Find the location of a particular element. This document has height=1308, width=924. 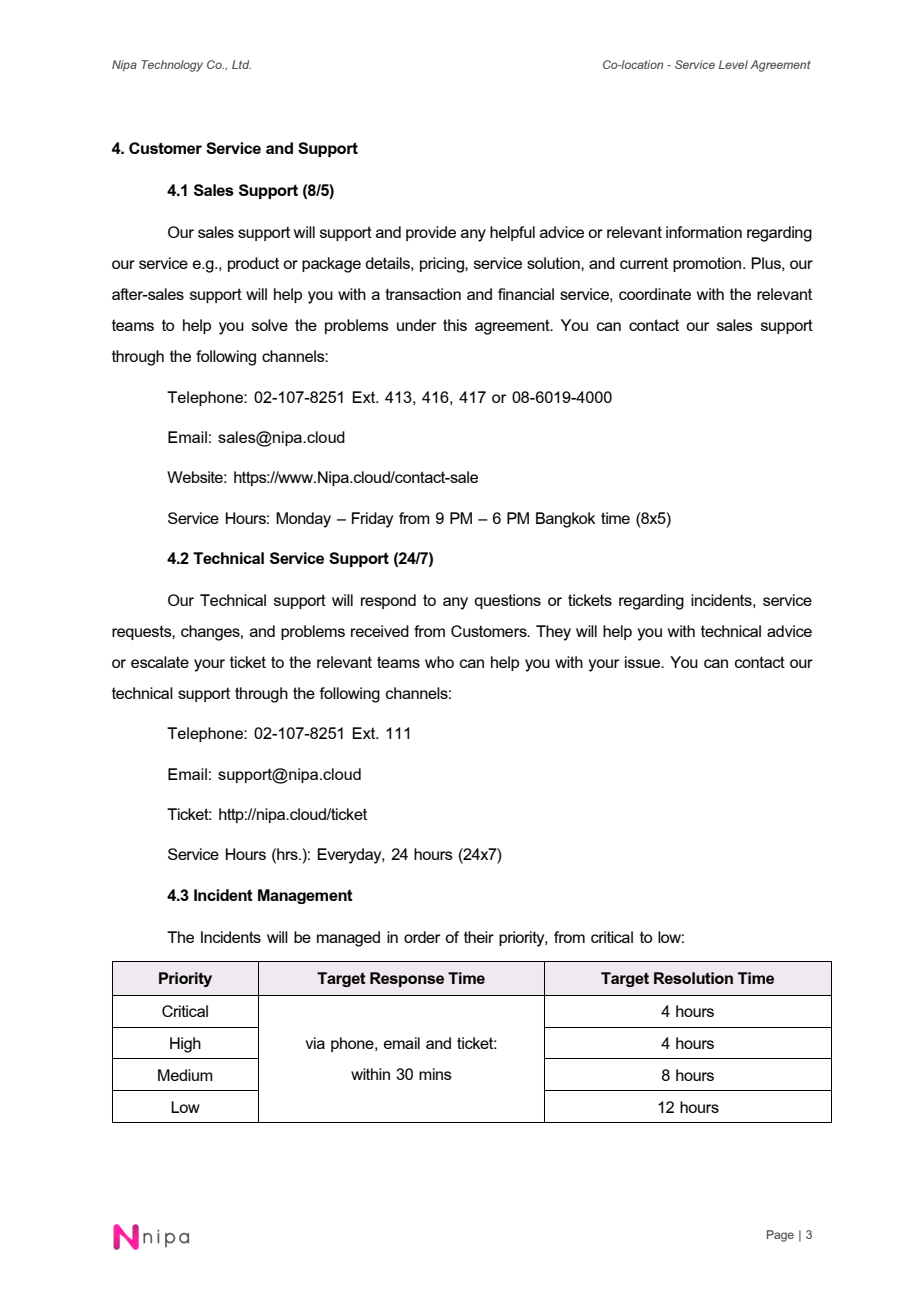

coordinate is located at coordinates (655, 294).
